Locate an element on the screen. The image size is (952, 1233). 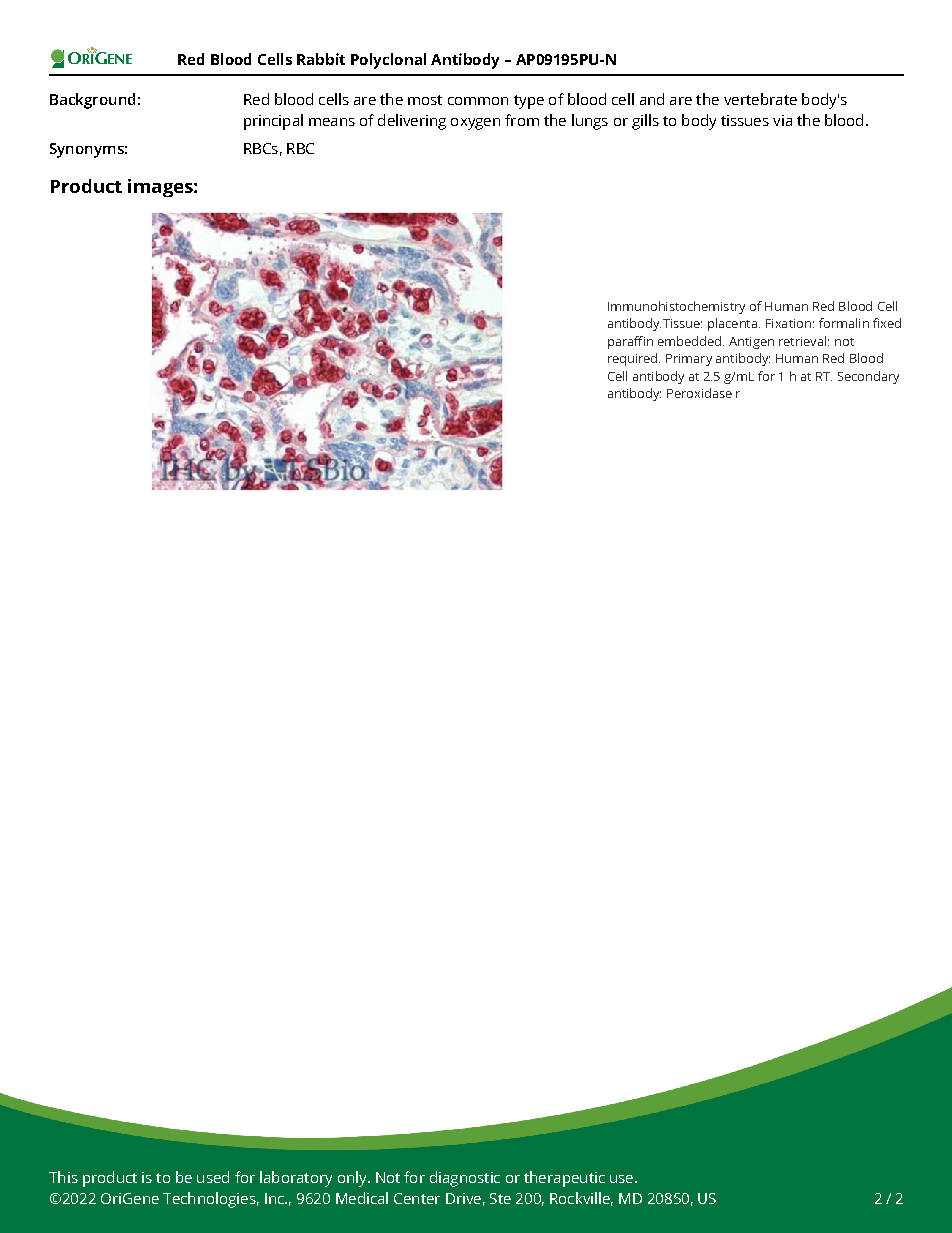
paraffin is located at coordinates (630, 342).
